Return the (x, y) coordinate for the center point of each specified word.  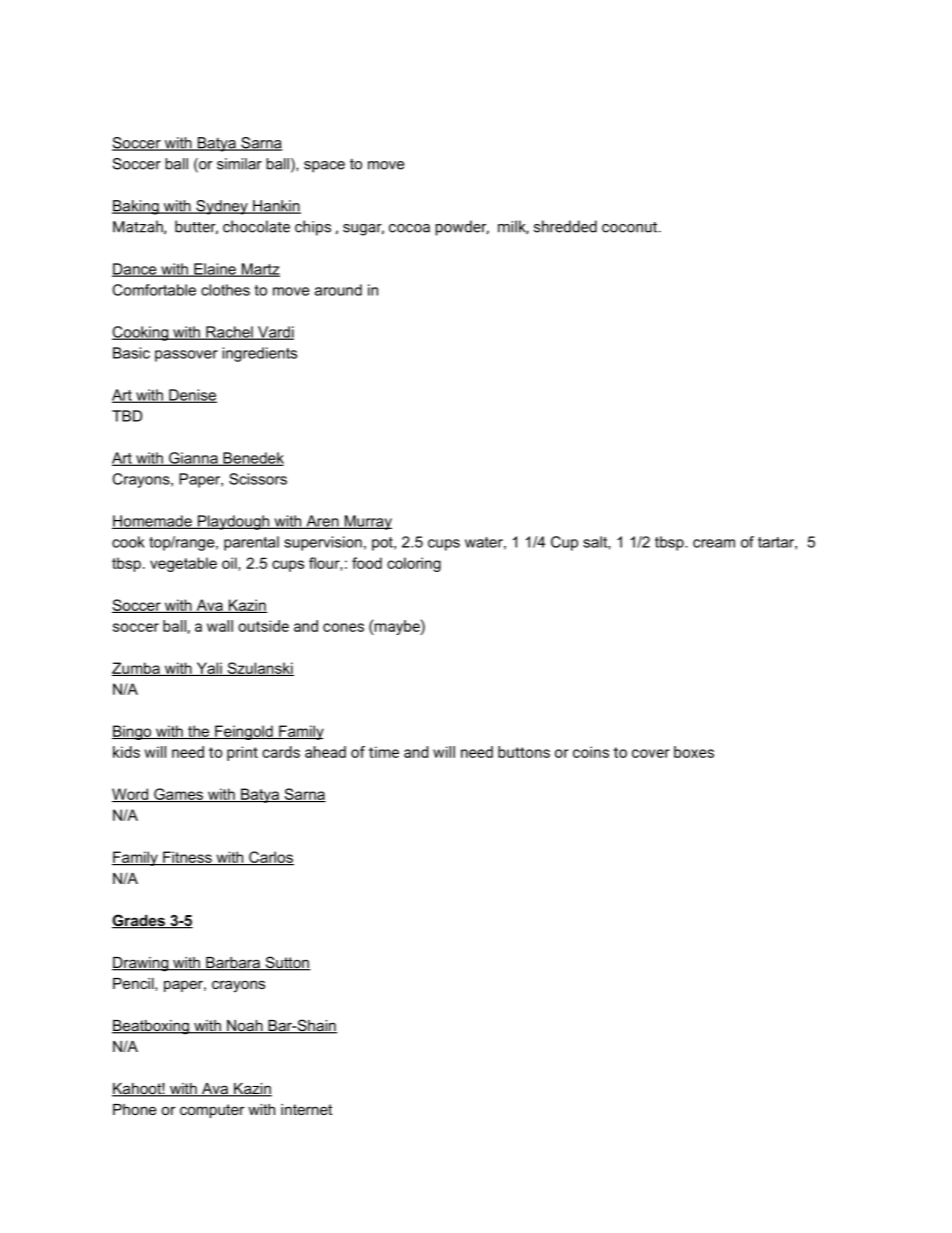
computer (212, 1111)
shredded (565, 226)
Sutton (287, 963)
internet (306, 1109)
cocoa (409, 228)
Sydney (222, 207)
